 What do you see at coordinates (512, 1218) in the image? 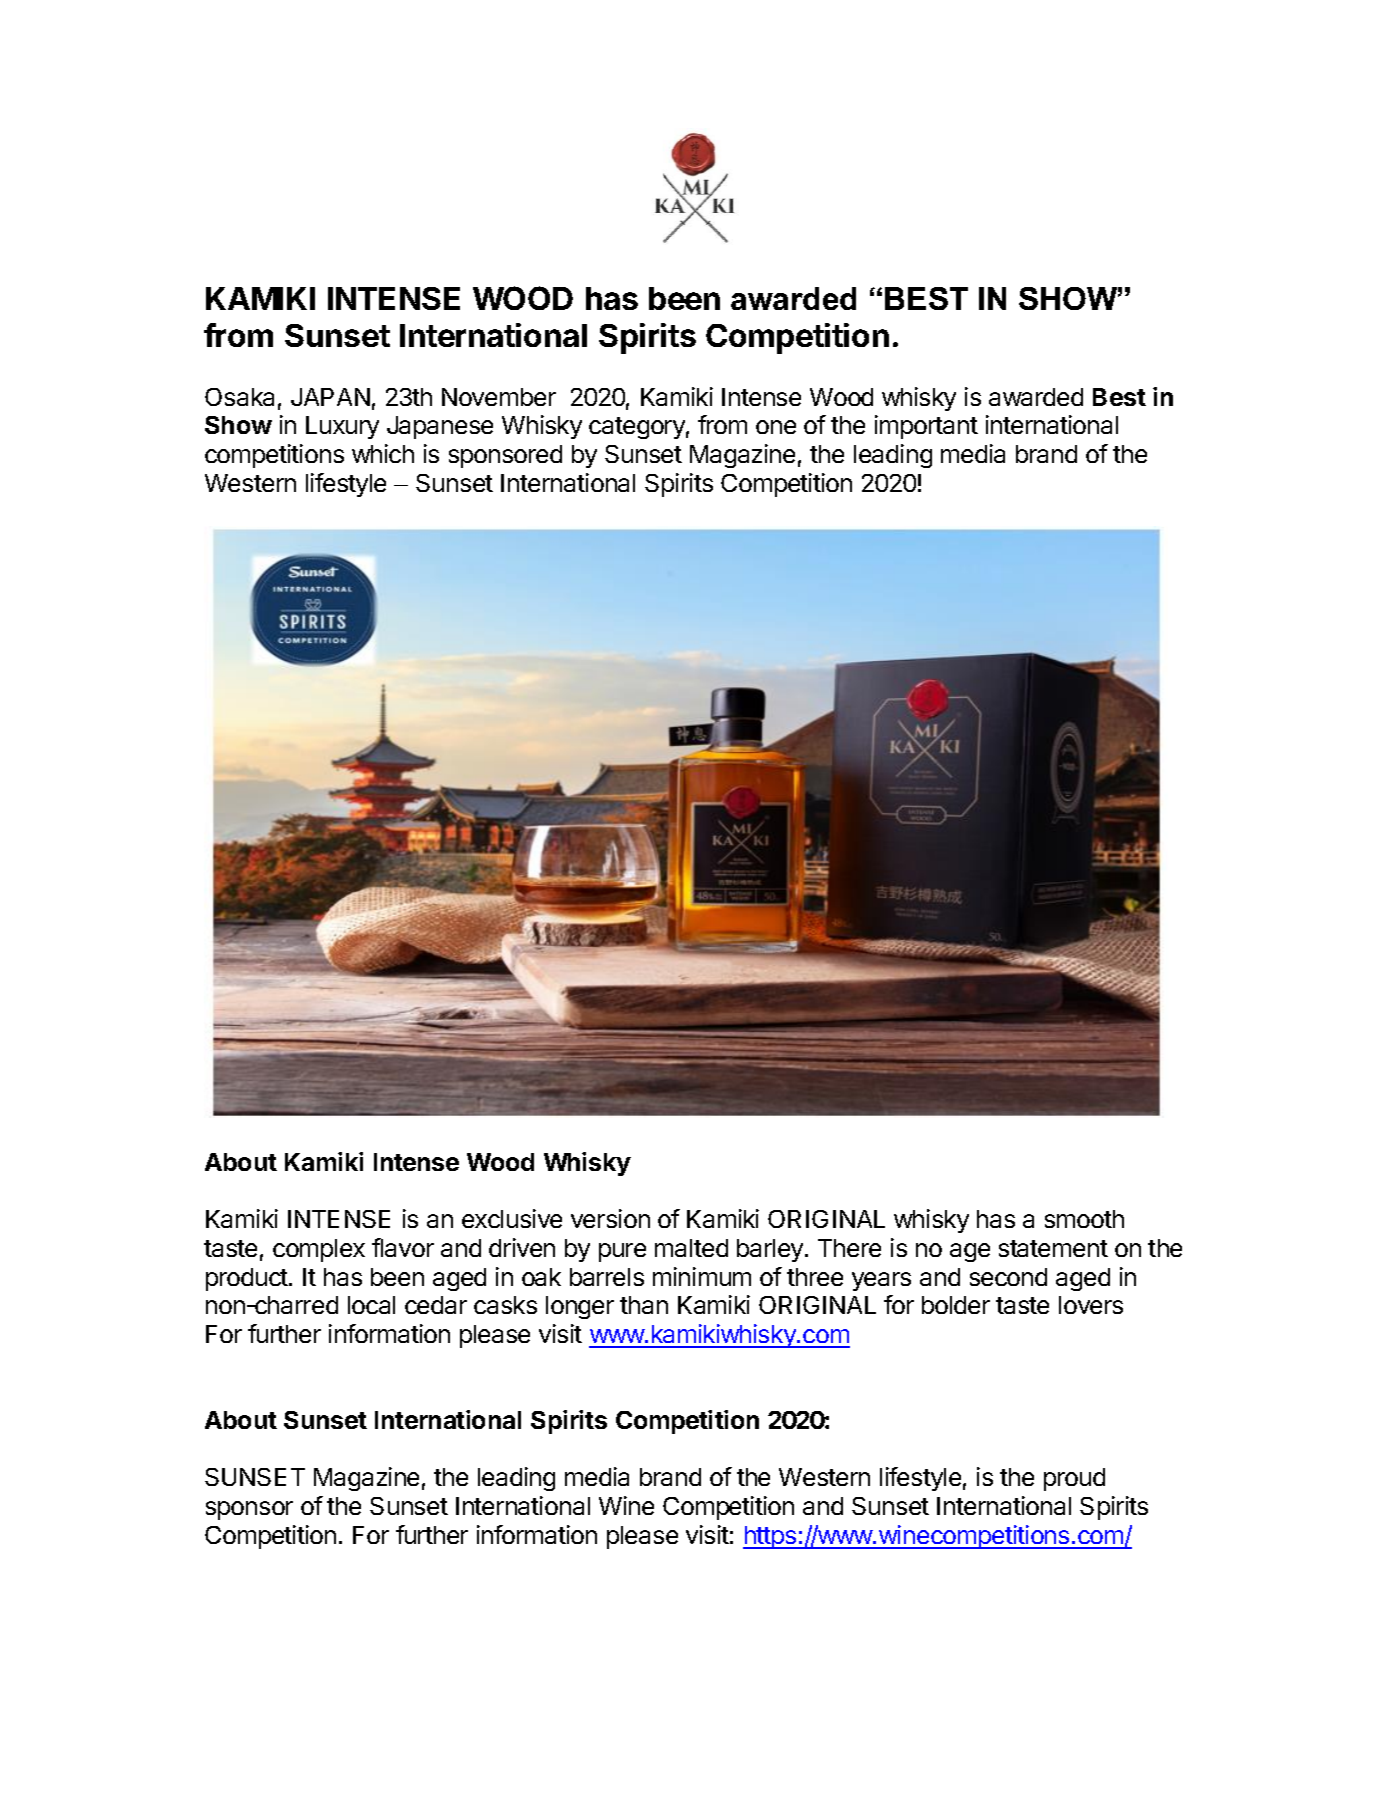
I see `exclusive` at bounding box center [512, 1218].
